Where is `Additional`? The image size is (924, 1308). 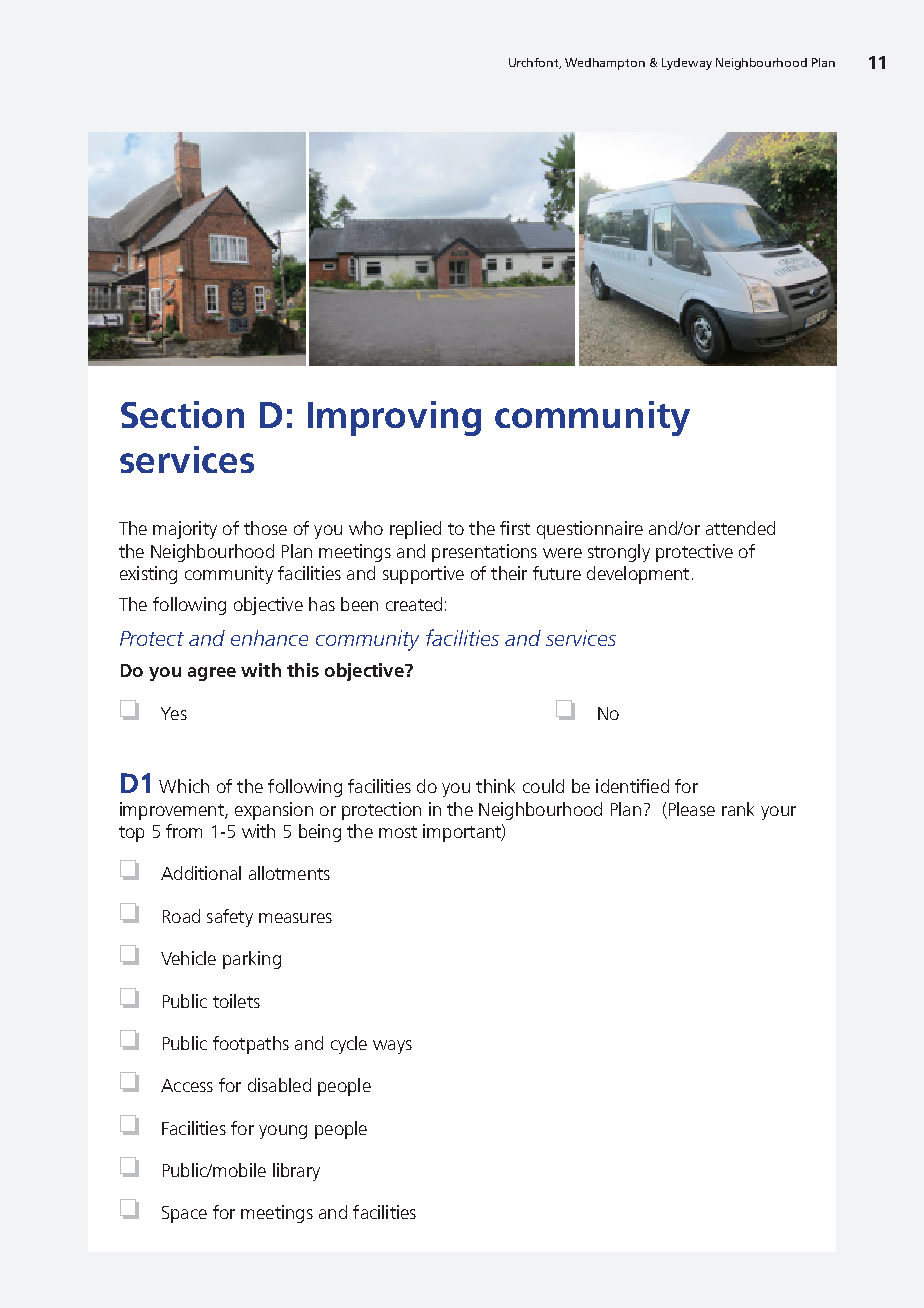
Additional is located at coordinates (201, 873).
